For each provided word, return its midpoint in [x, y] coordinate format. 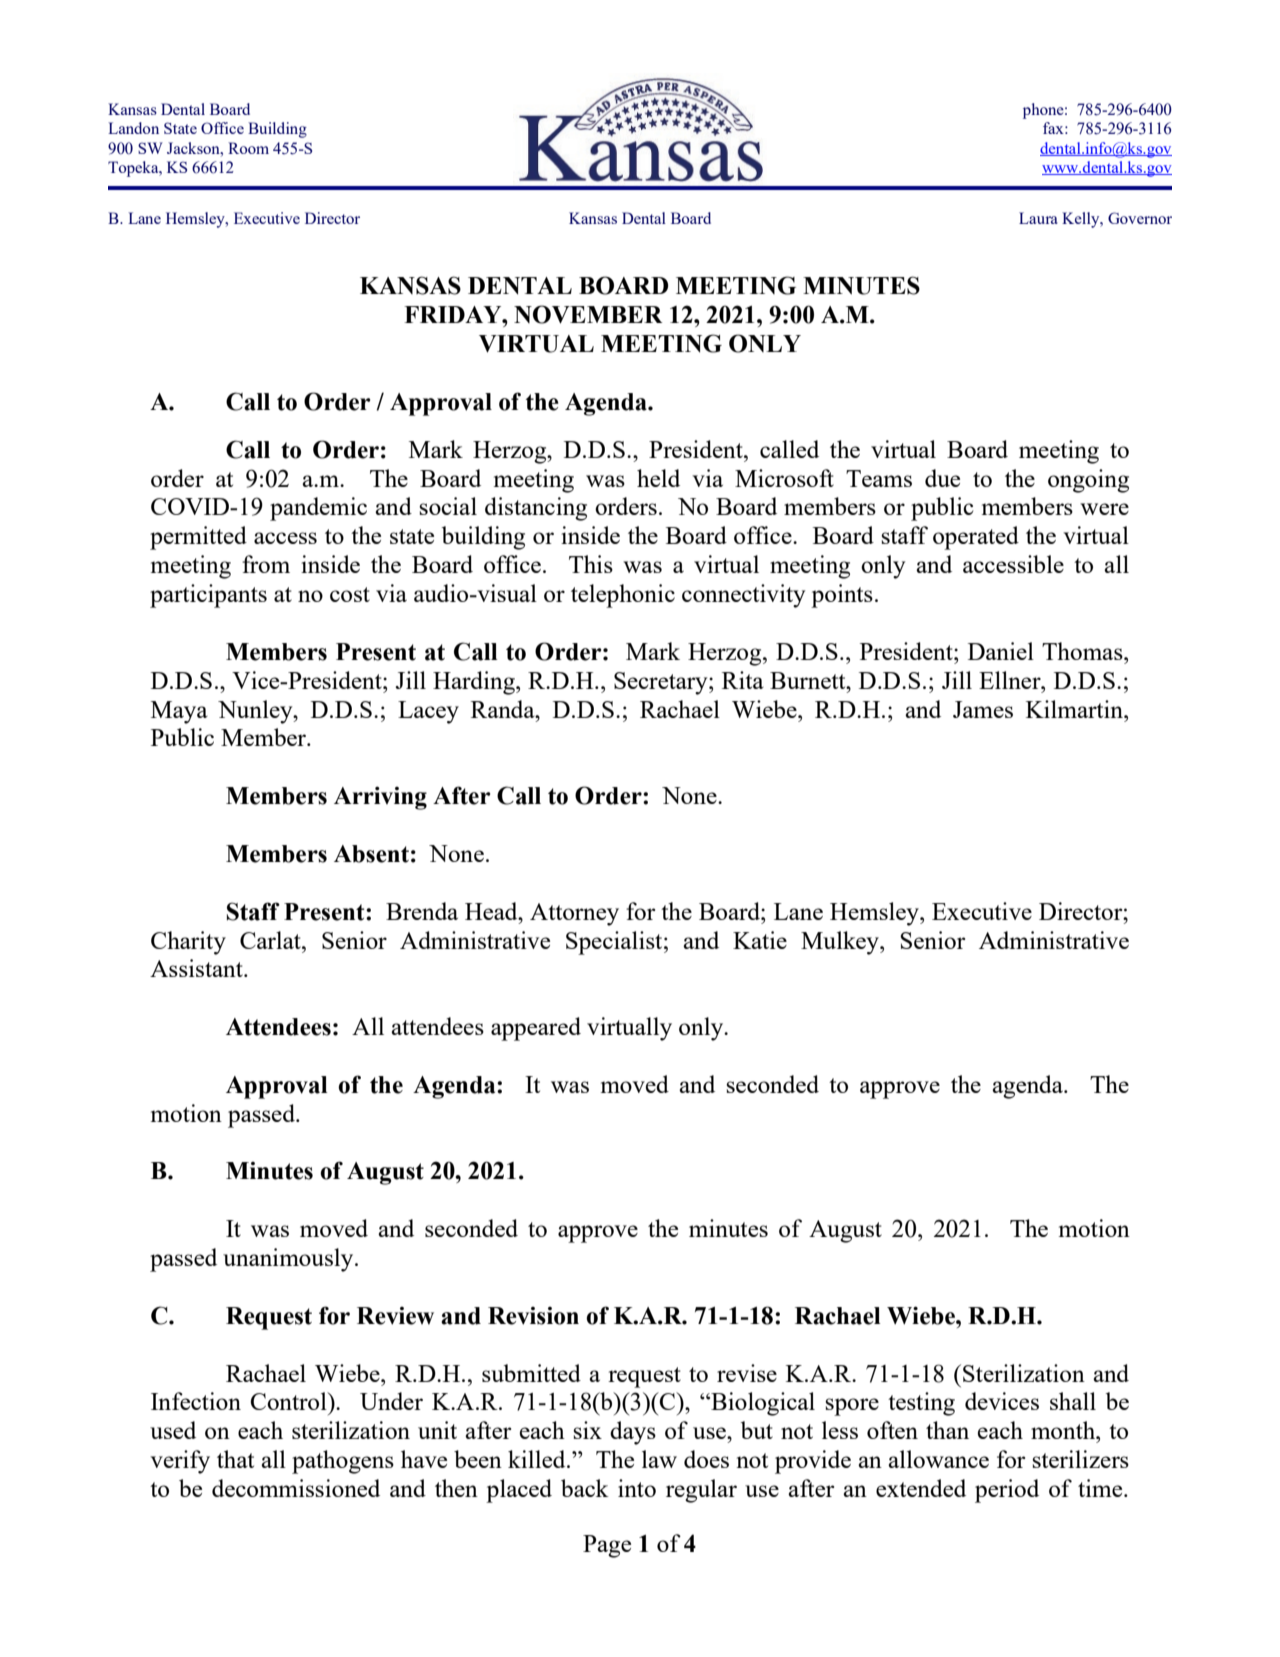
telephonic [623, 596]
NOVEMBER [588, 314]
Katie [760, 940]
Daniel [1001, 651]
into [637, 1488]
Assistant [197, 968]
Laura [1038, 218]
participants [208, 596]
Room [248, 148]
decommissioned [296, 1488]
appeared [536, 1029]
